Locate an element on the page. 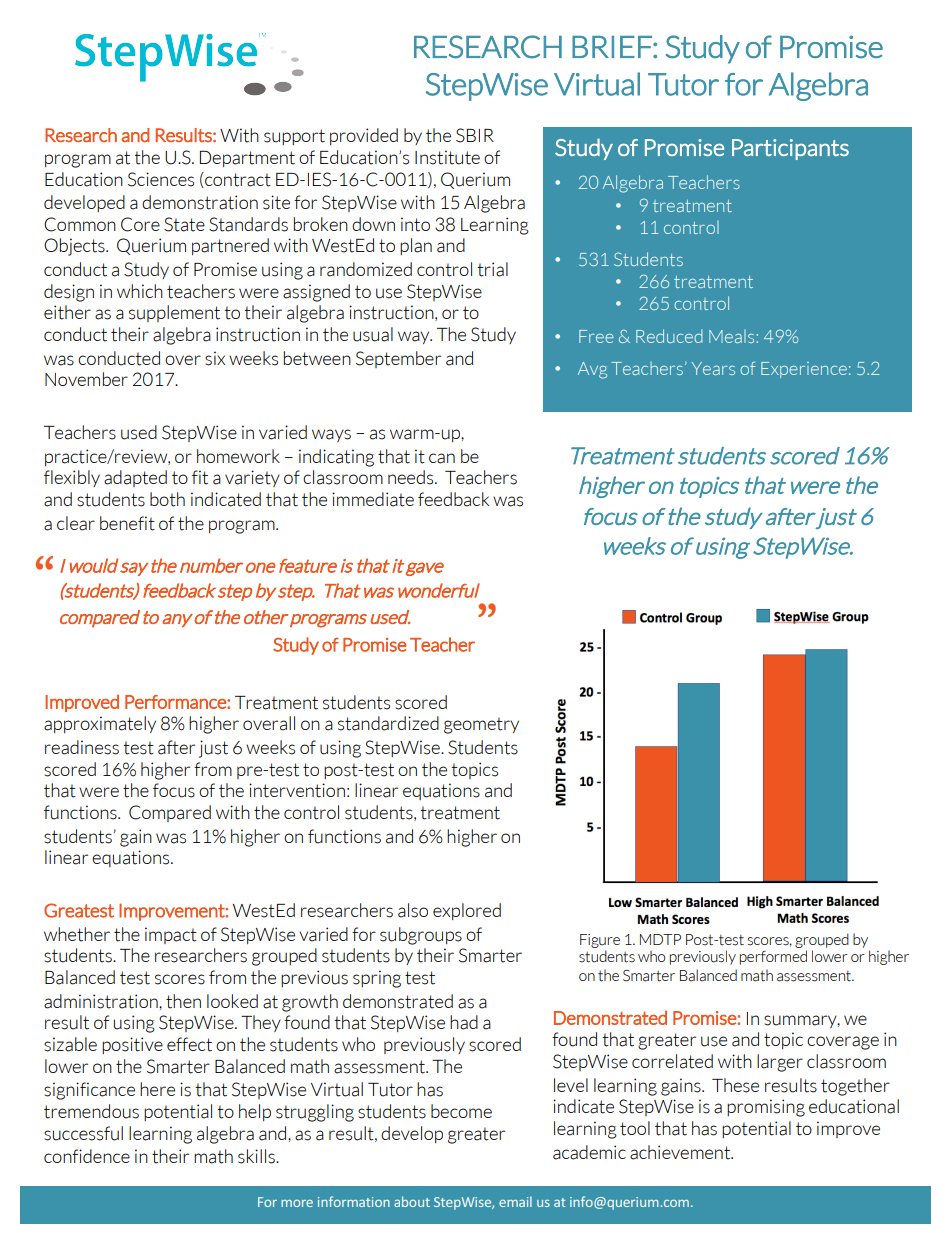 The height and width of the page is (1233, 952). benefit is located at coordinates (127, 523).
